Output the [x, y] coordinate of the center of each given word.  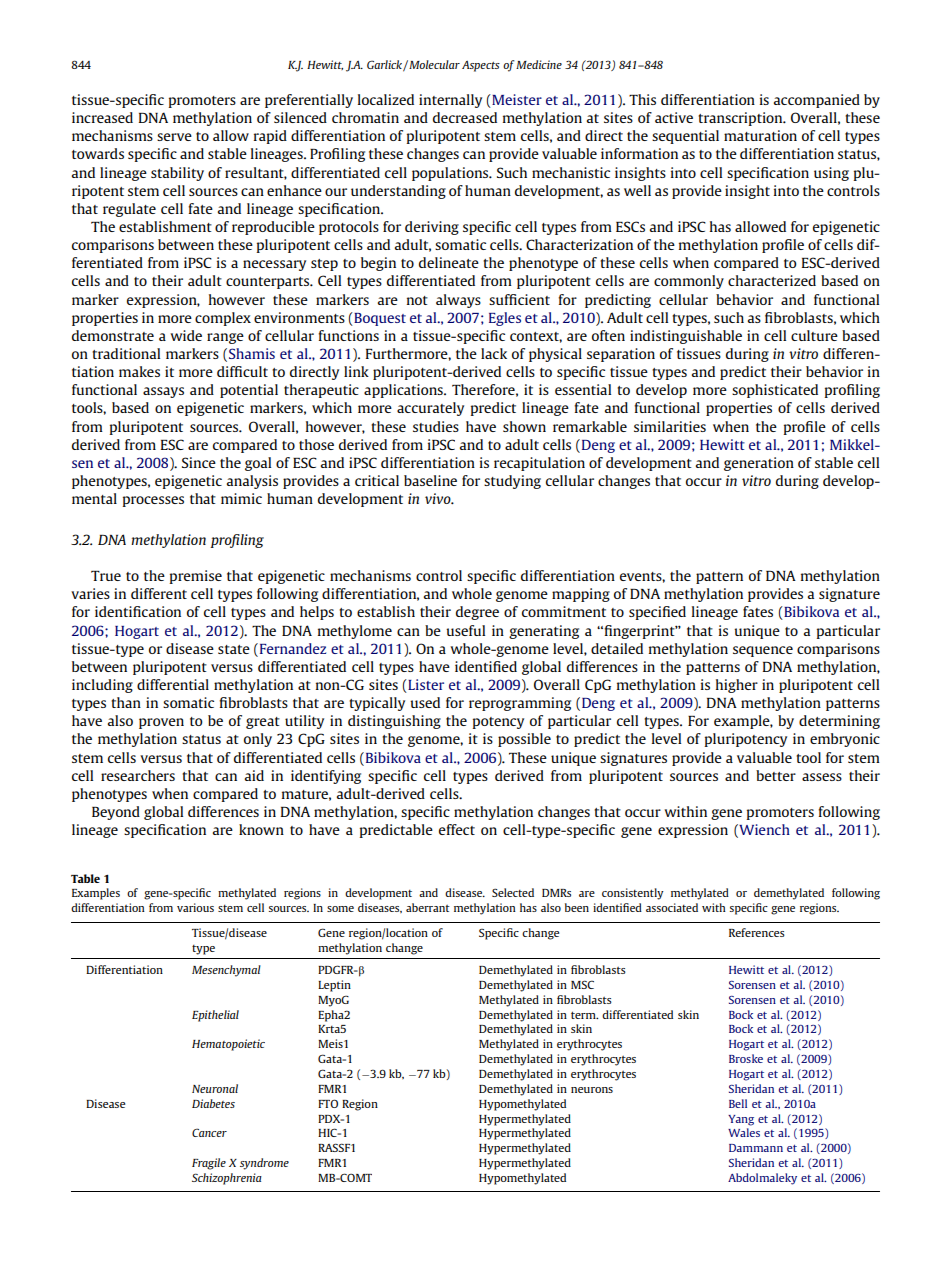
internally [450, 101]
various [195, 907]
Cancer [209, 1132]
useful [465, 630]
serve [174, 137]
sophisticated [775, 391]
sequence [763, 651]
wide [186, 335]
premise [196, 577]
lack [494, 353]
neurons [592, 1090]
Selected [513, 892]
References [757, 932]
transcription [741, 119]
